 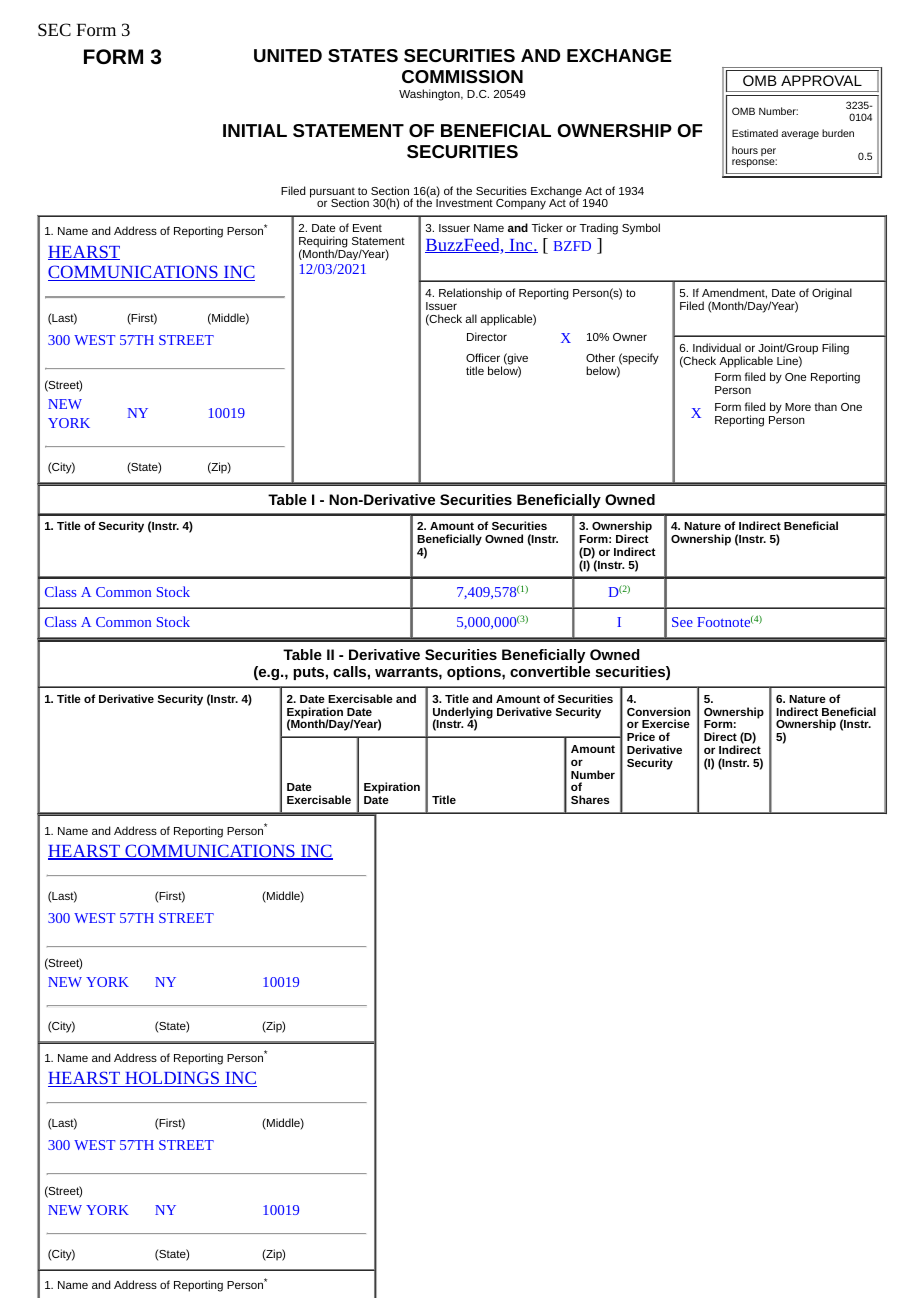 I want to click on Estimated, so click(x=755, y=133).
